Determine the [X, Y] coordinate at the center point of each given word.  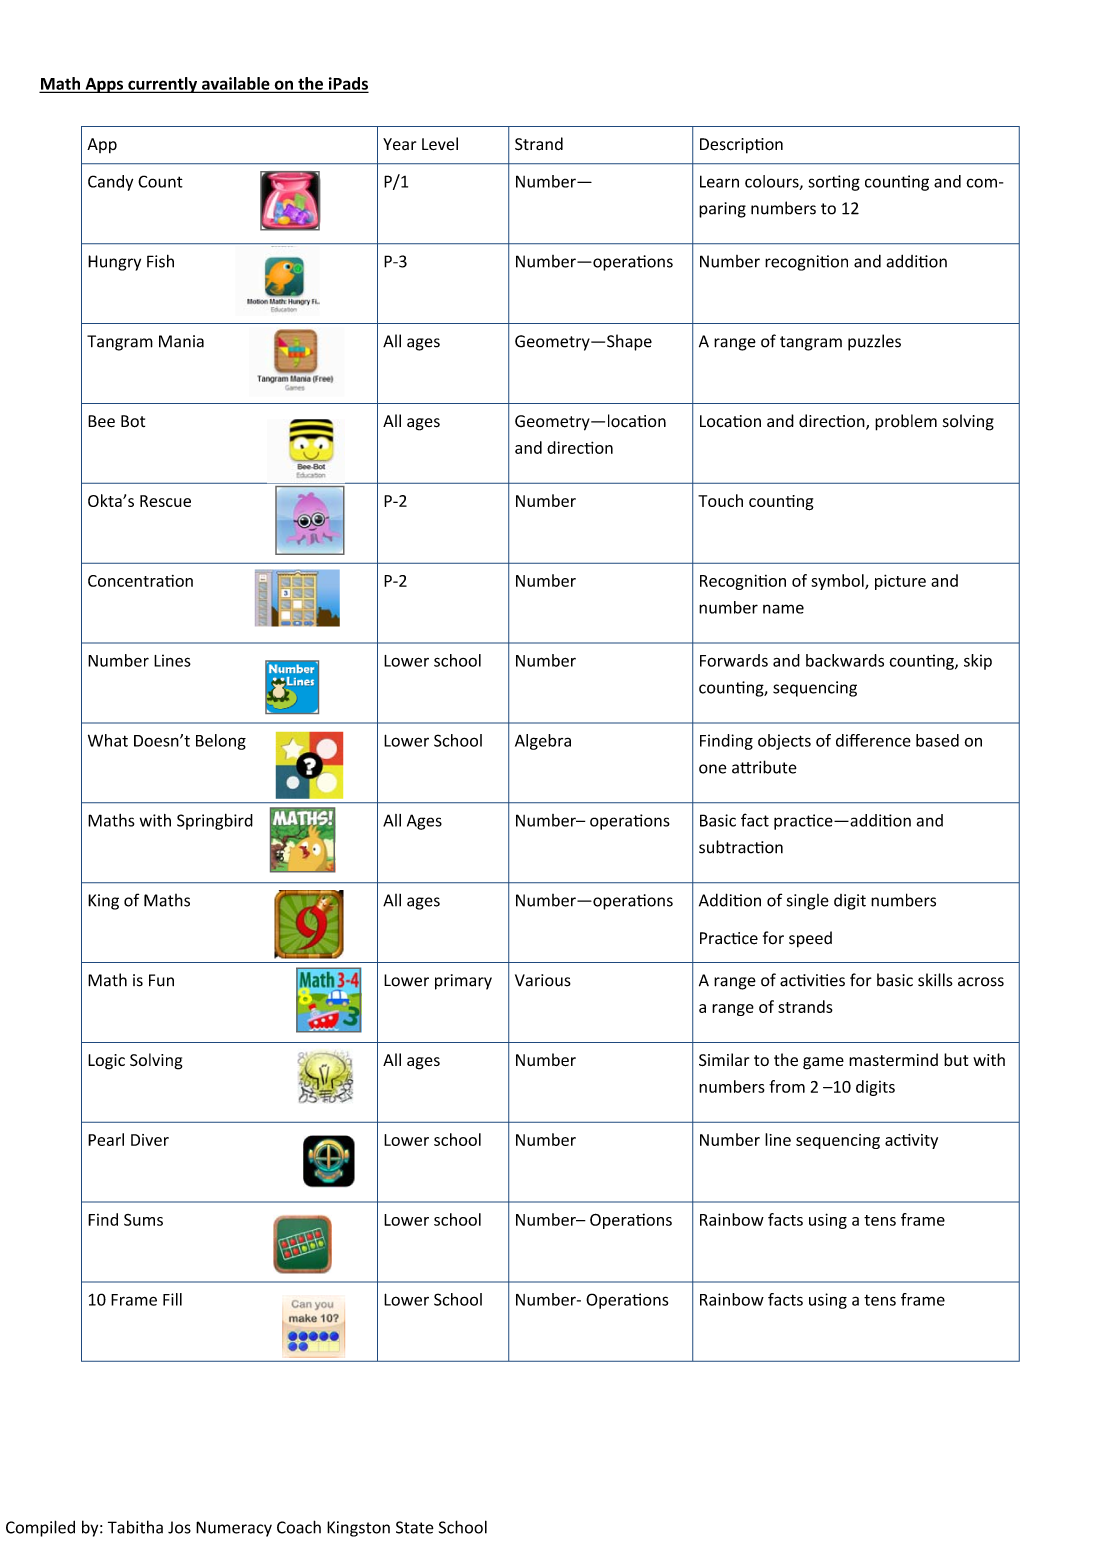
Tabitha [135, 1527]
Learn [719, 181]
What [108, 740]
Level [440, 144]
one [713, 769]
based [937, 740]
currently [163, 85]
